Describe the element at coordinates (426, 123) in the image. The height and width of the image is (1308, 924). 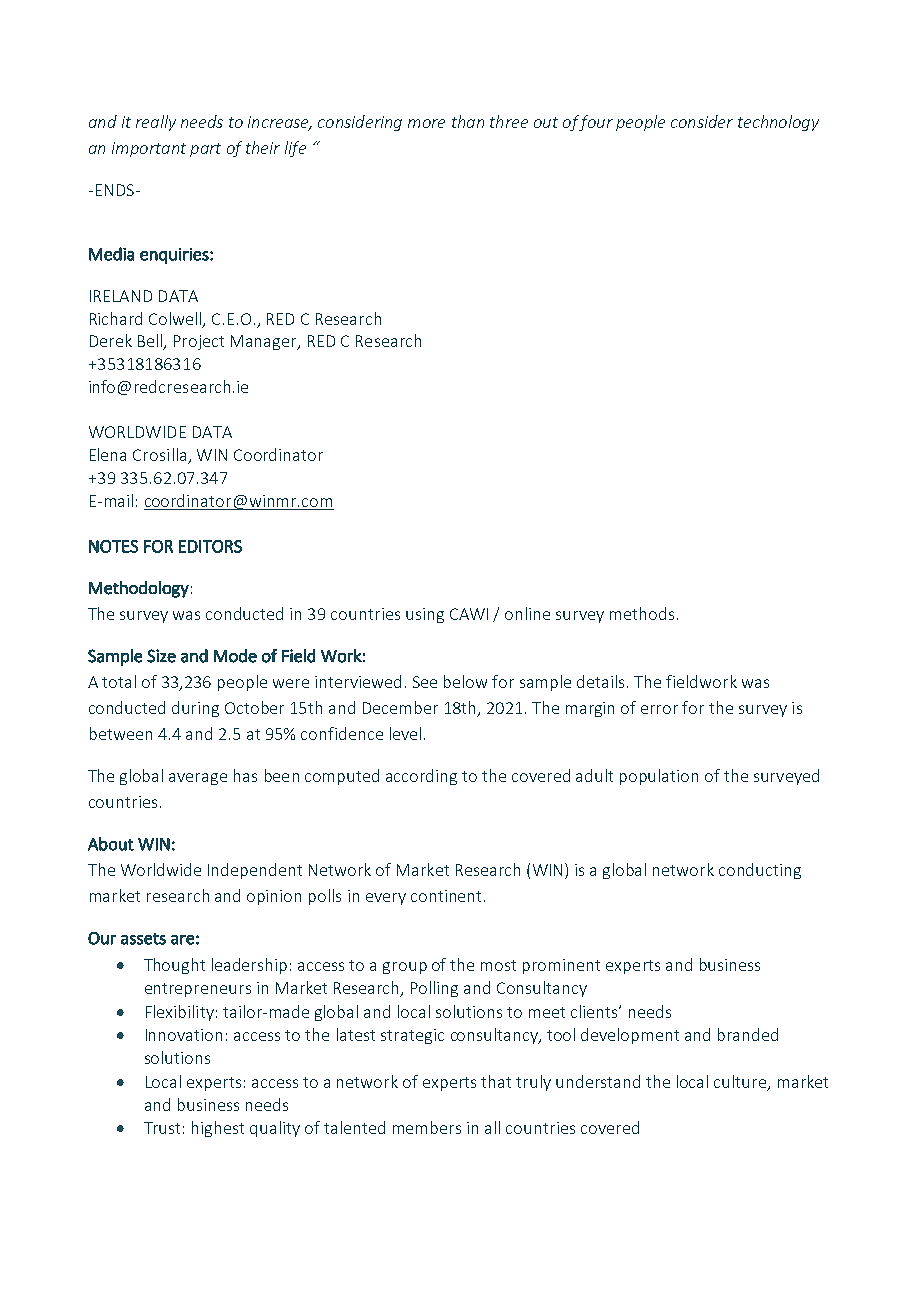
I see `more` at that location.
